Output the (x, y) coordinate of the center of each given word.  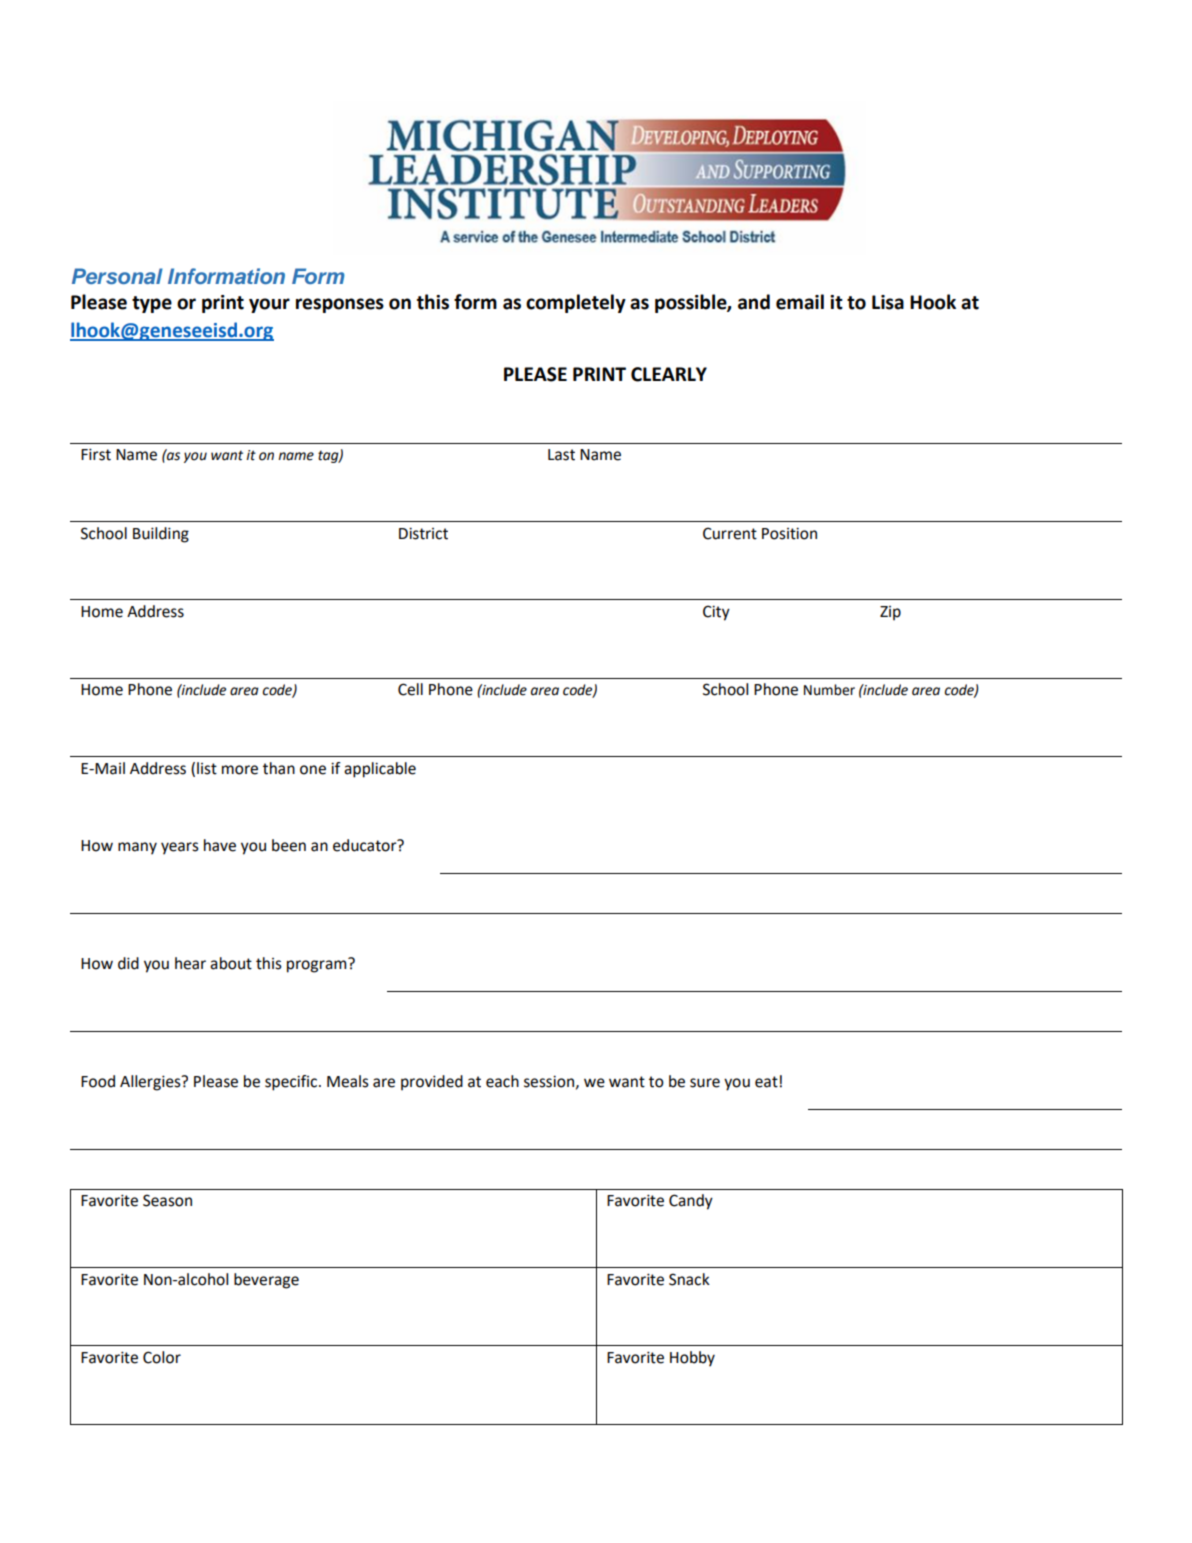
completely (576, 303)
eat (766, 1082)
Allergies (151, 1083)
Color (162, 1357)
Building (161, 535)
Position (789, 533)
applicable (380, 770)
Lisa (888, 302)
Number (829, 690)
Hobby (692, 1359)
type (152, 304)
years (180, 848)
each (502, 1081)
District (423, 533)
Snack (689, 1279)
